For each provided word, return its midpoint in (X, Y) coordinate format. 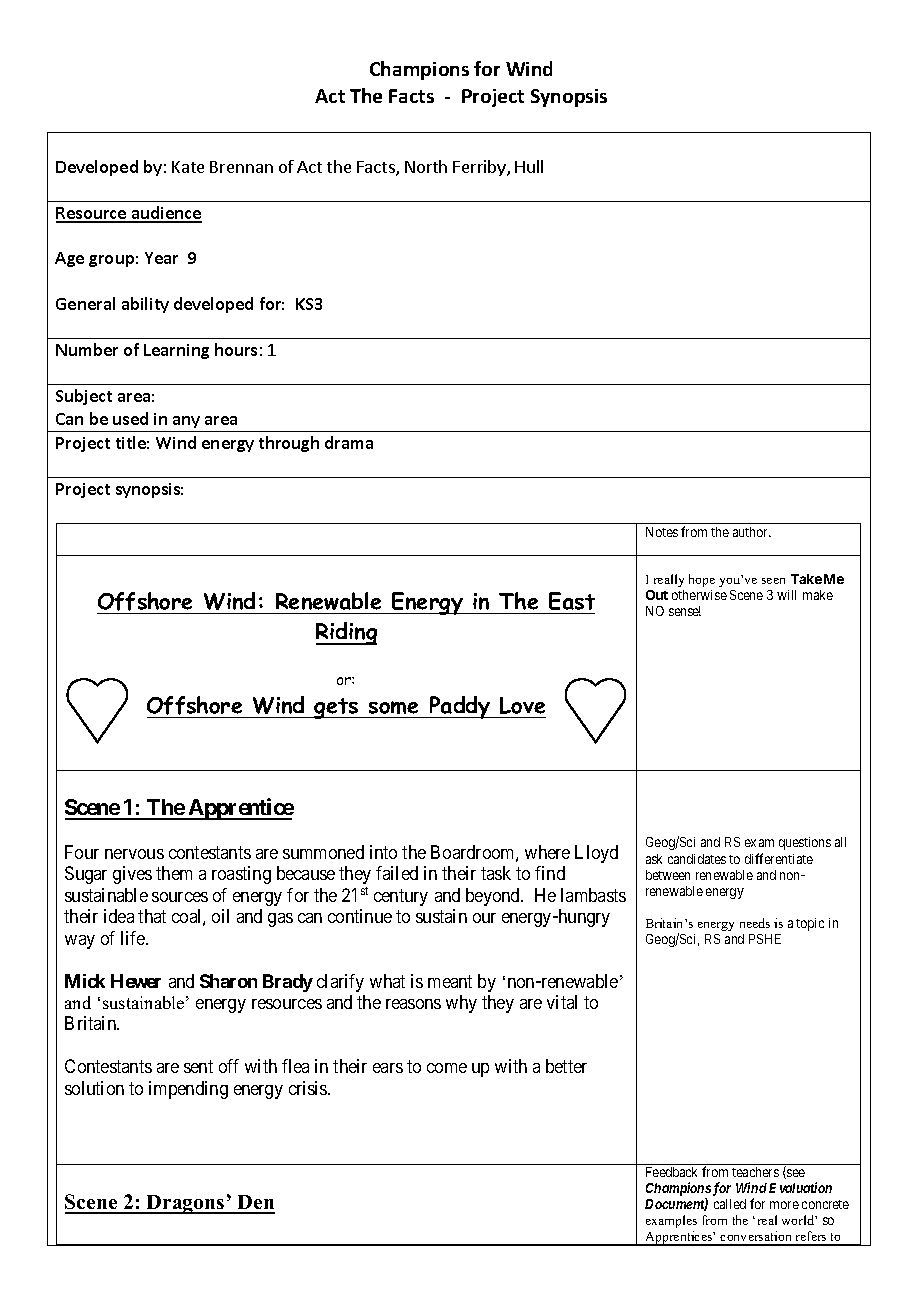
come (447, 1068)
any (186, 422)
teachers (755, 1172)
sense (685, 612)
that (152, 916)
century (401, 897)
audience (165, 214)
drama (349, 442)
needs (755, 923)
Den (255, 1204)
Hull (529, 166)
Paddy (460, 707)
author (752, 532)
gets (337, 708)
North (426, 166)
